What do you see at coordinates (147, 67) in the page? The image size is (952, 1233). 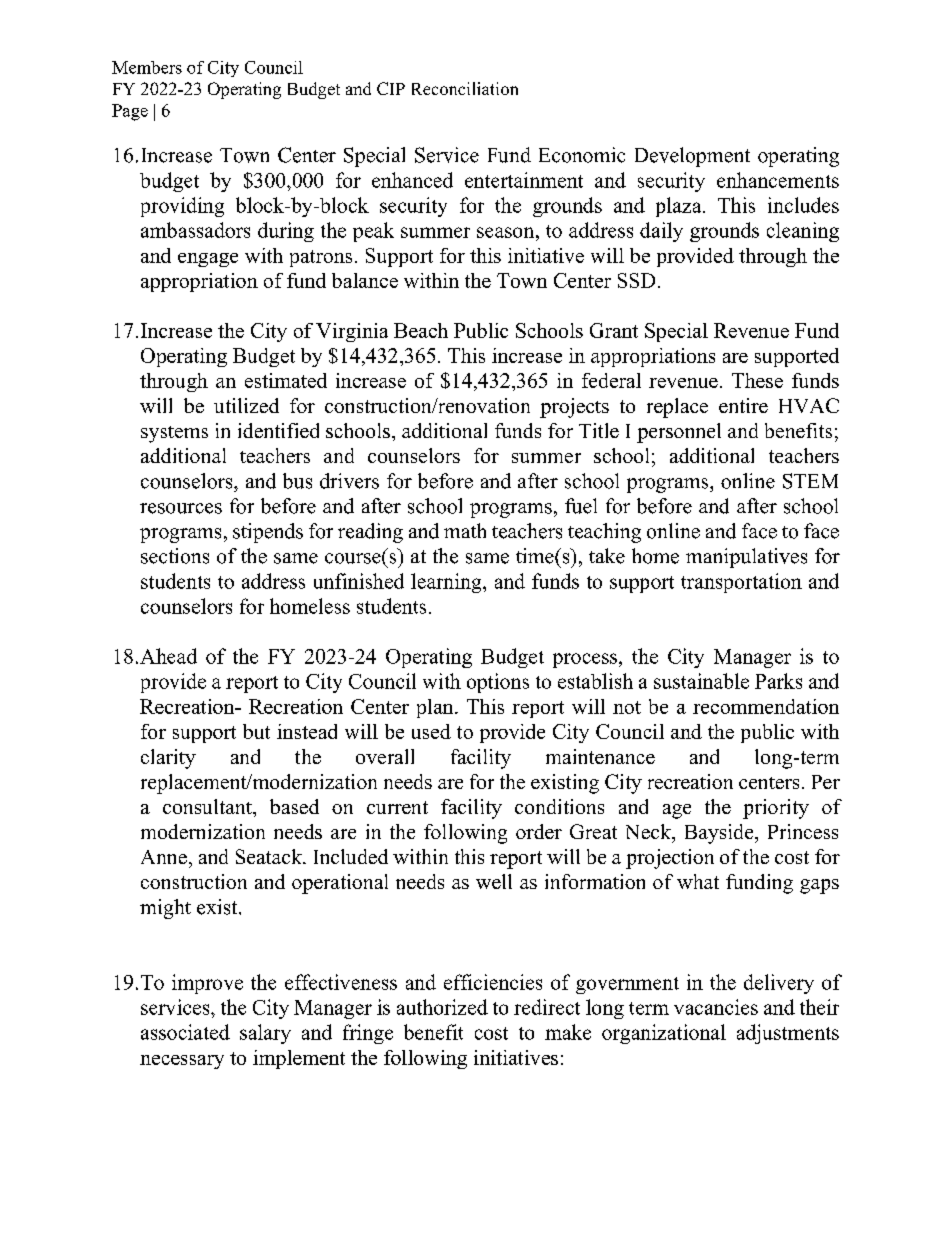 I see `Members` at bounding box center [147, 67].
